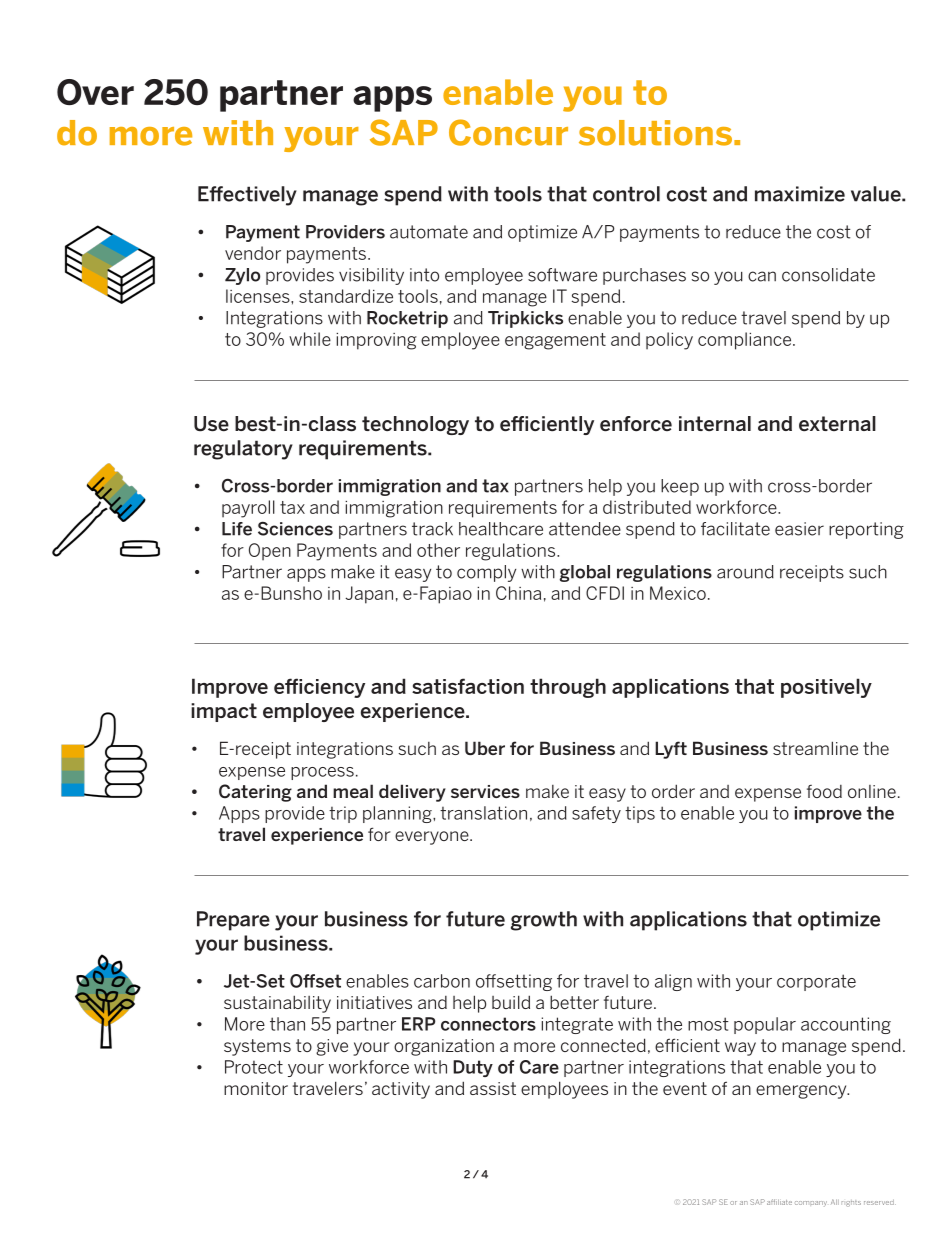 The image size is (952, 1233). I want to click on assist, so click(493, 1088).
